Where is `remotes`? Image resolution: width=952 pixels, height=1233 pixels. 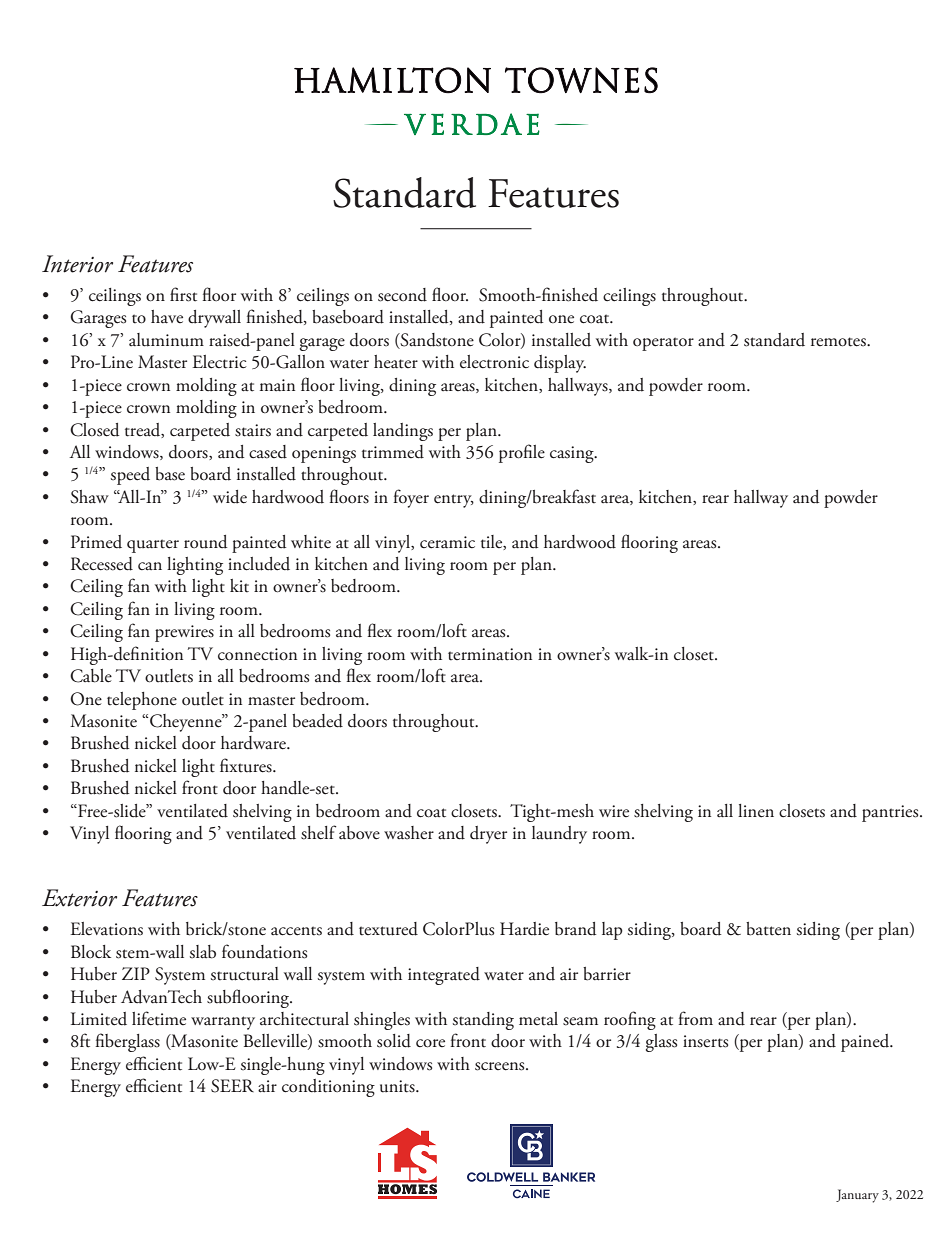 remotes is located at coordinates (839, 342).
